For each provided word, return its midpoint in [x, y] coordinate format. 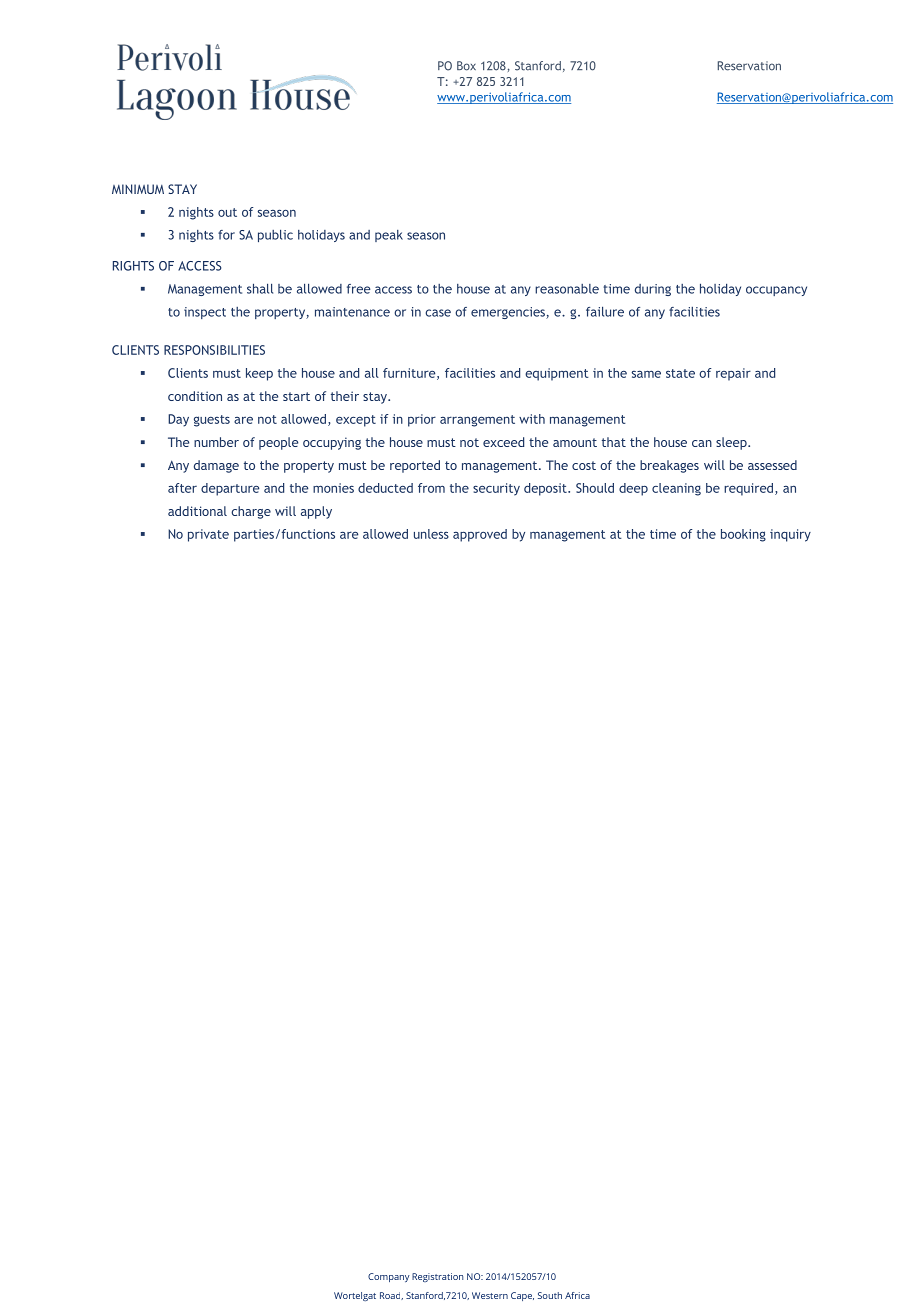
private [208, 535]
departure [230, 489]
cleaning [676, 489]
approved [480, 535]
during [653, 290]
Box [466, 66]
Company [389, 1277]
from [431, 488]
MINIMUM [138, 189]
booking [743, 535]
